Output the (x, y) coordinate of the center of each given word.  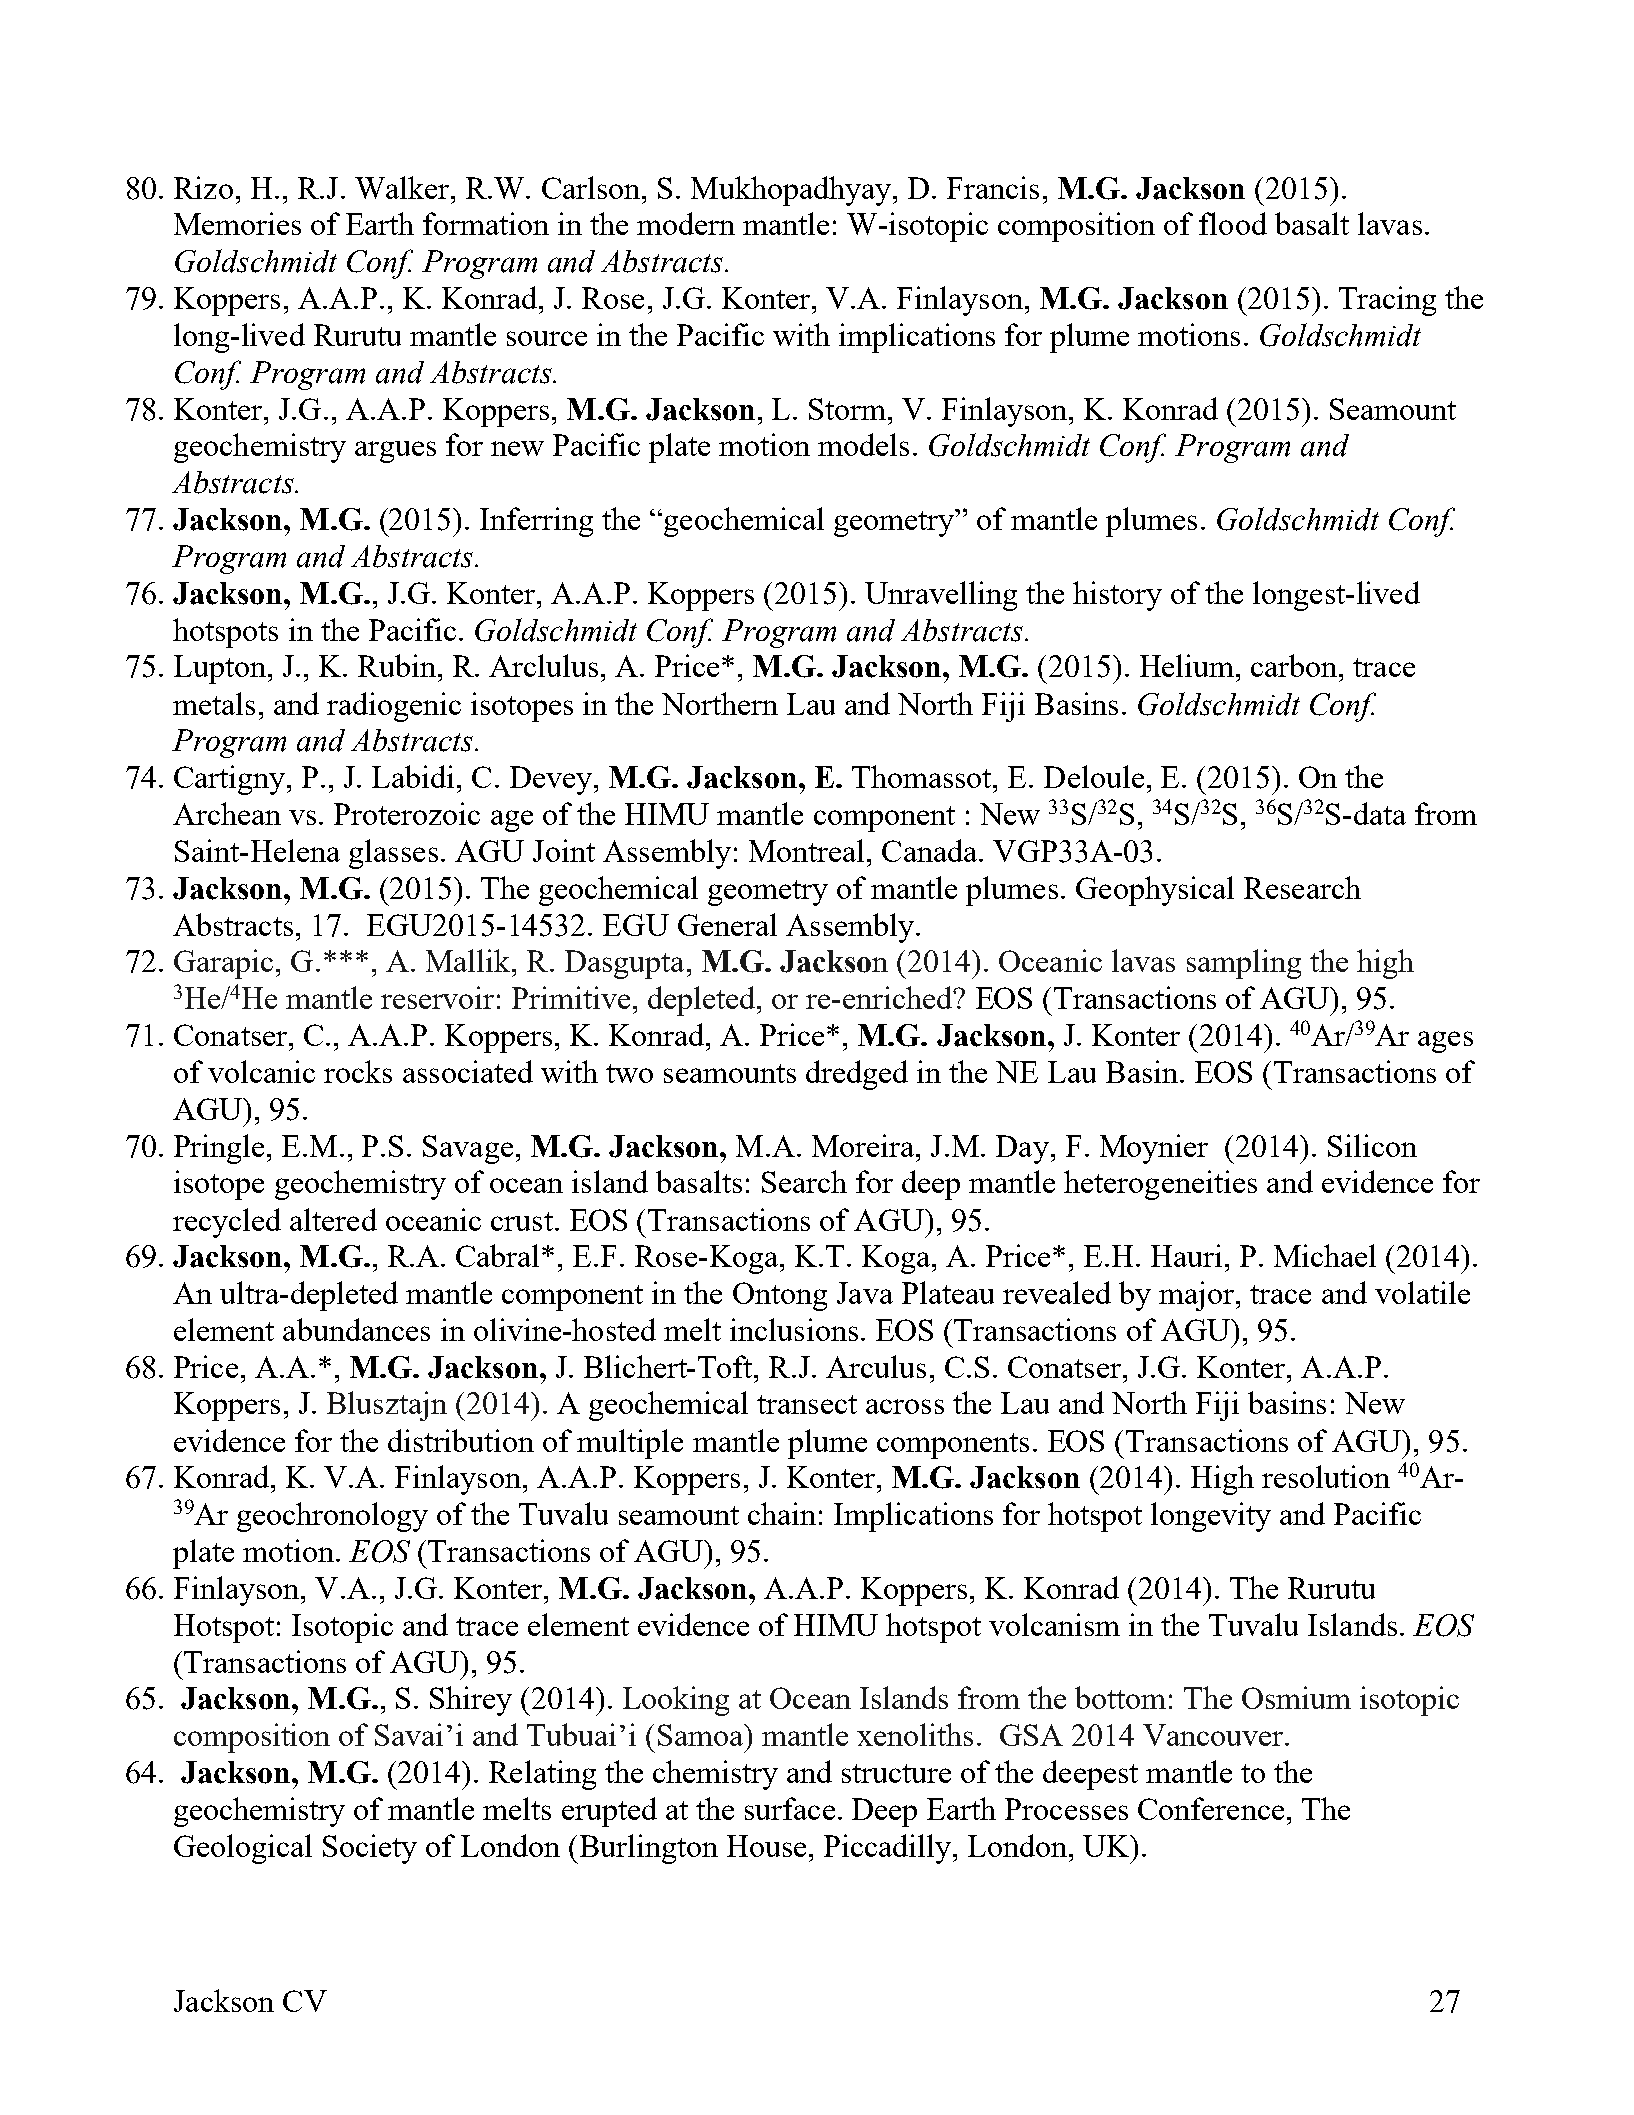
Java (865, 1293)
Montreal (806, 850)
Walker (403, 187)
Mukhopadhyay (791, 191)
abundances (356, 1329)
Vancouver (1214, 1735)
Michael (1325, 1255)
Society (370, 1849)
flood (1233, 223)
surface (790, 1808)
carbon (1295, 665)
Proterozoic (407, 813)
